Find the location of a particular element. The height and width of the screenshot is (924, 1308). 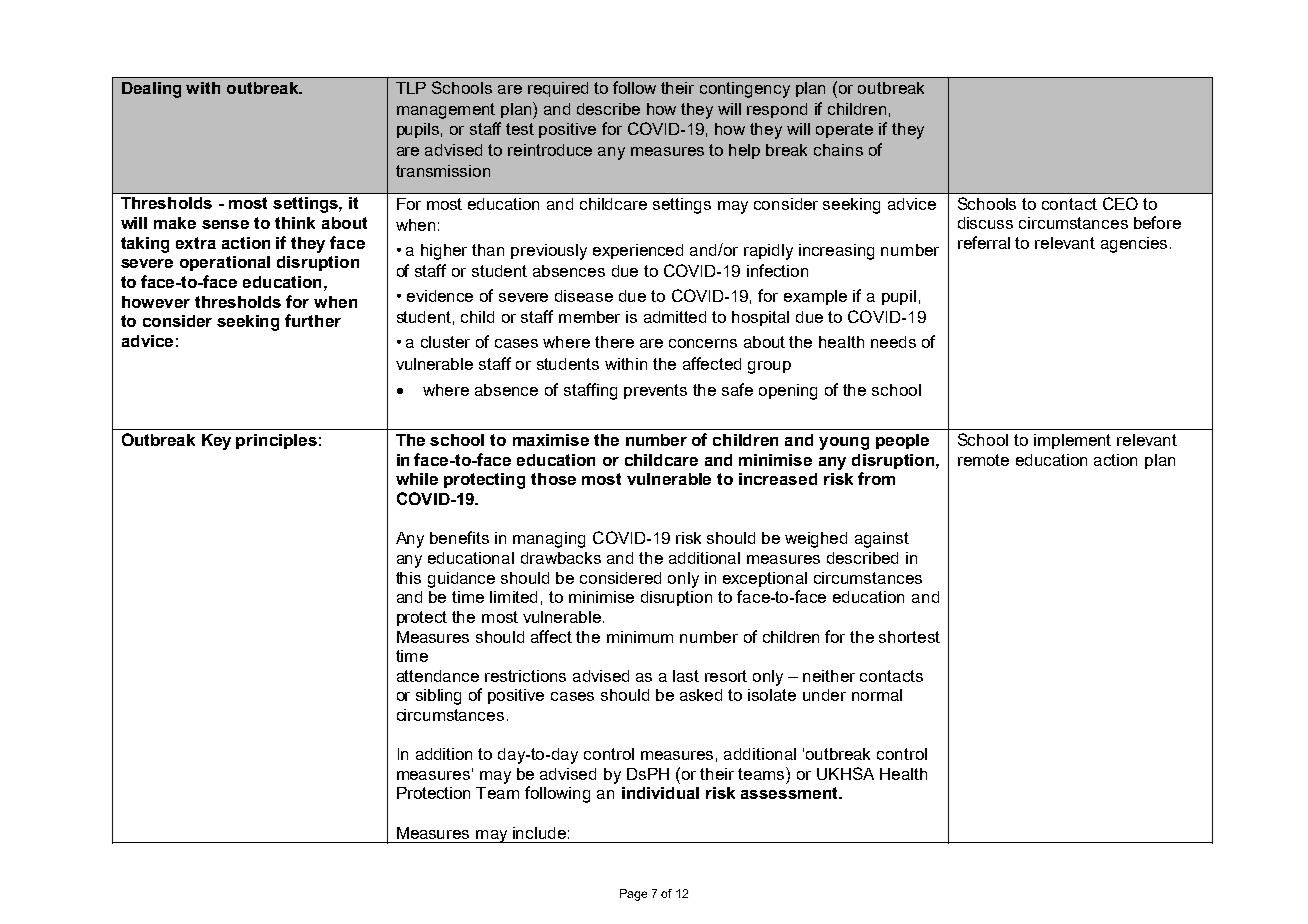

those is located at coordinates (553, 479).
